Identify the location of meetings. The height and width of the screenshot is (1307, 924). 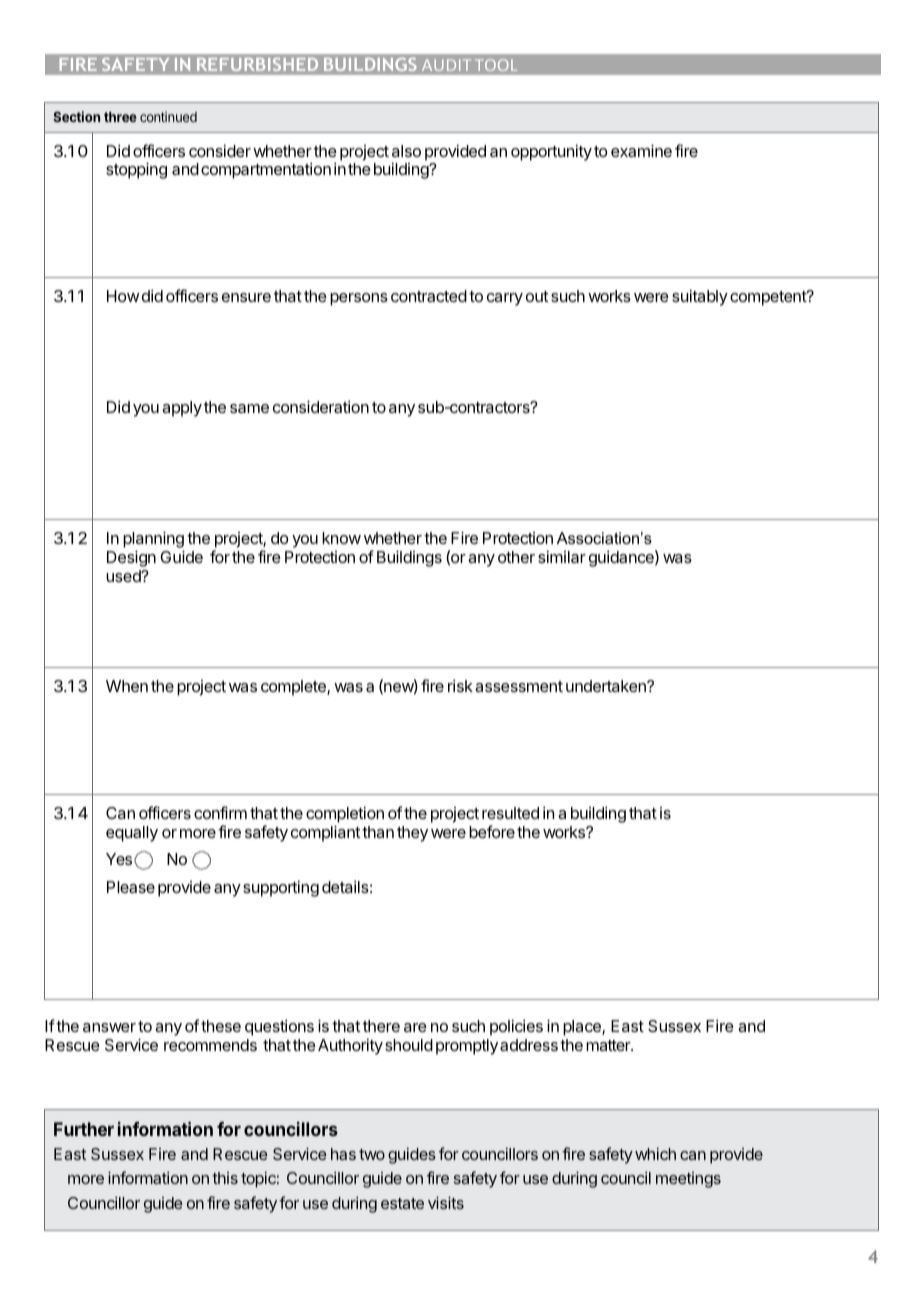
(688, 1180).
